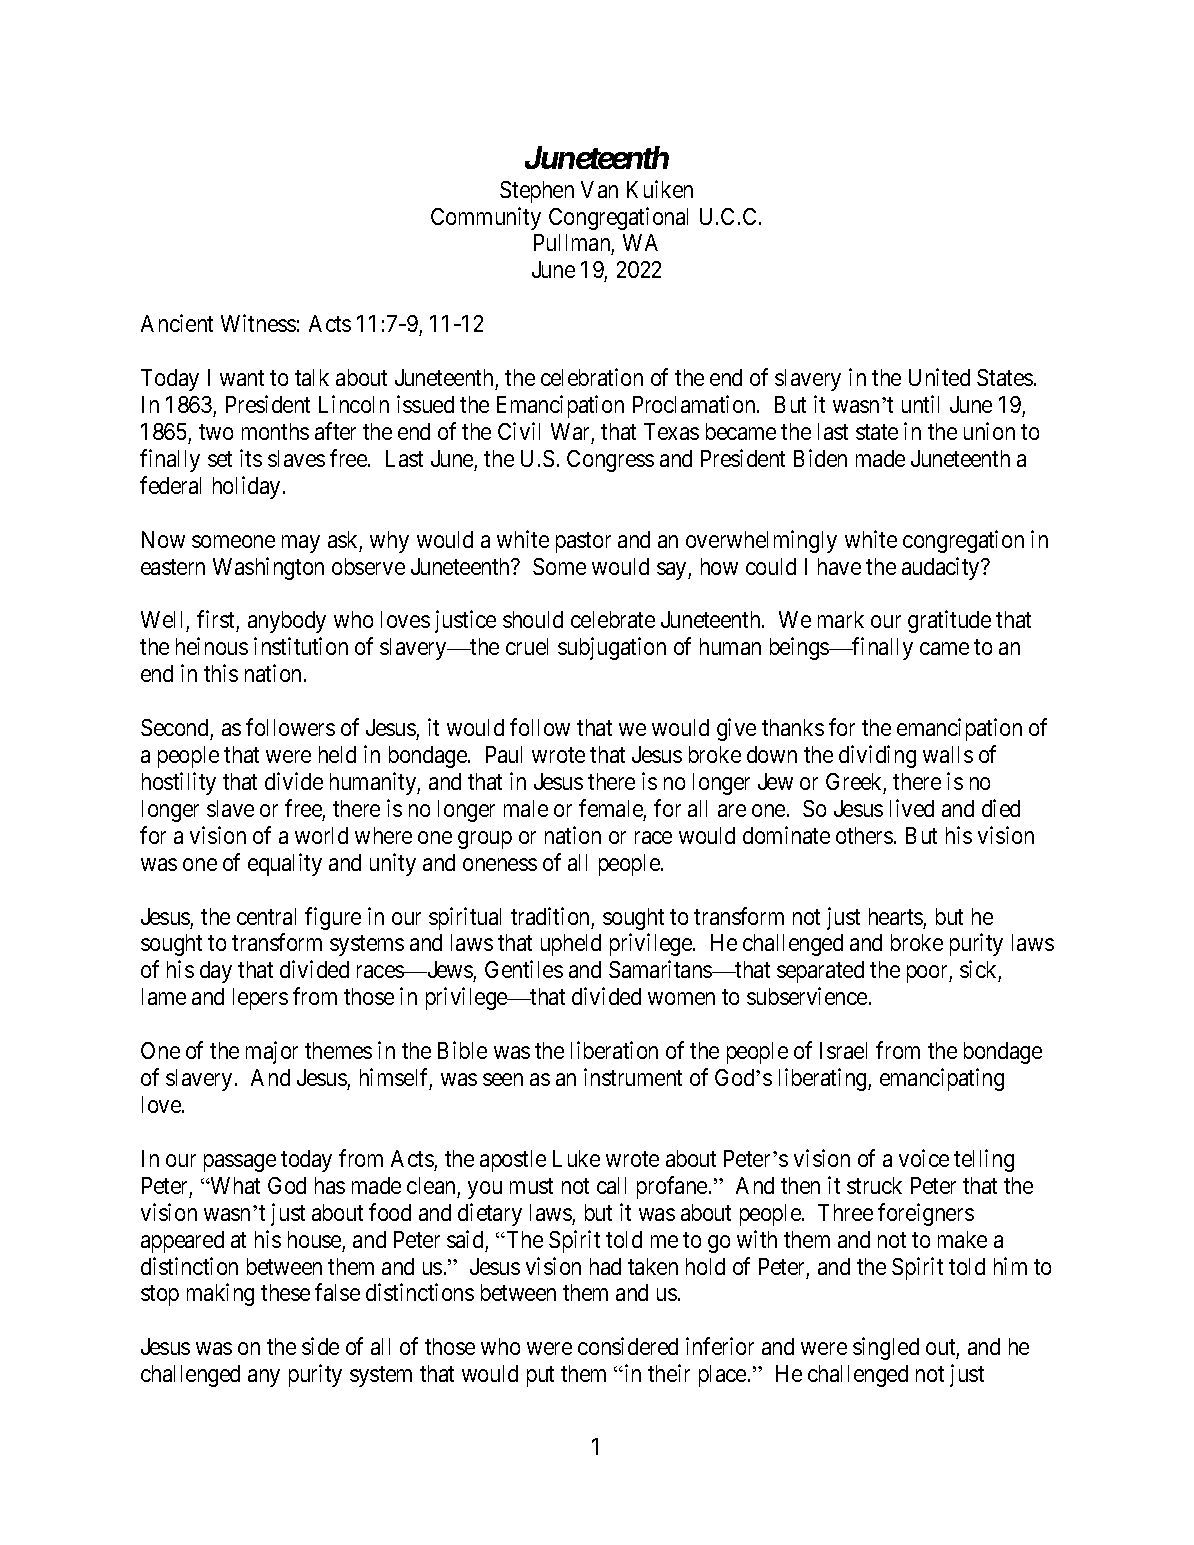  What do you see at coordinates (504, 754) in the screenshot?
I see `Paul` at bounding box center [504, 754].
